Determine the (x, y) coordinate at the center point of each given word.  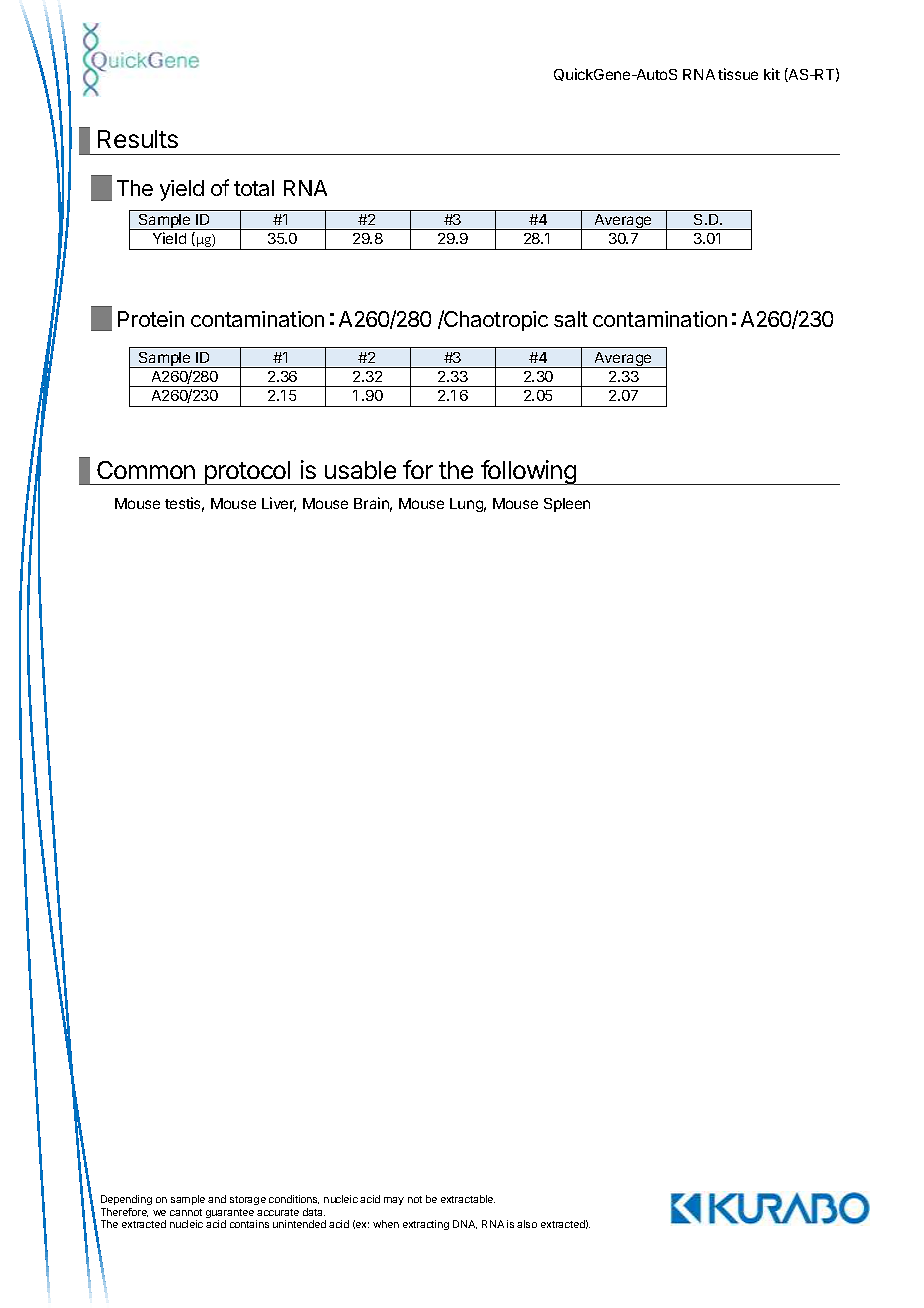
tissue (738, 74)
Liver (279, 504)
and (217, 1199)
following (529, 472)
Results (138, 139)
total (254, 188)
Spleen (567, 505)
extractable (468, 1199)
